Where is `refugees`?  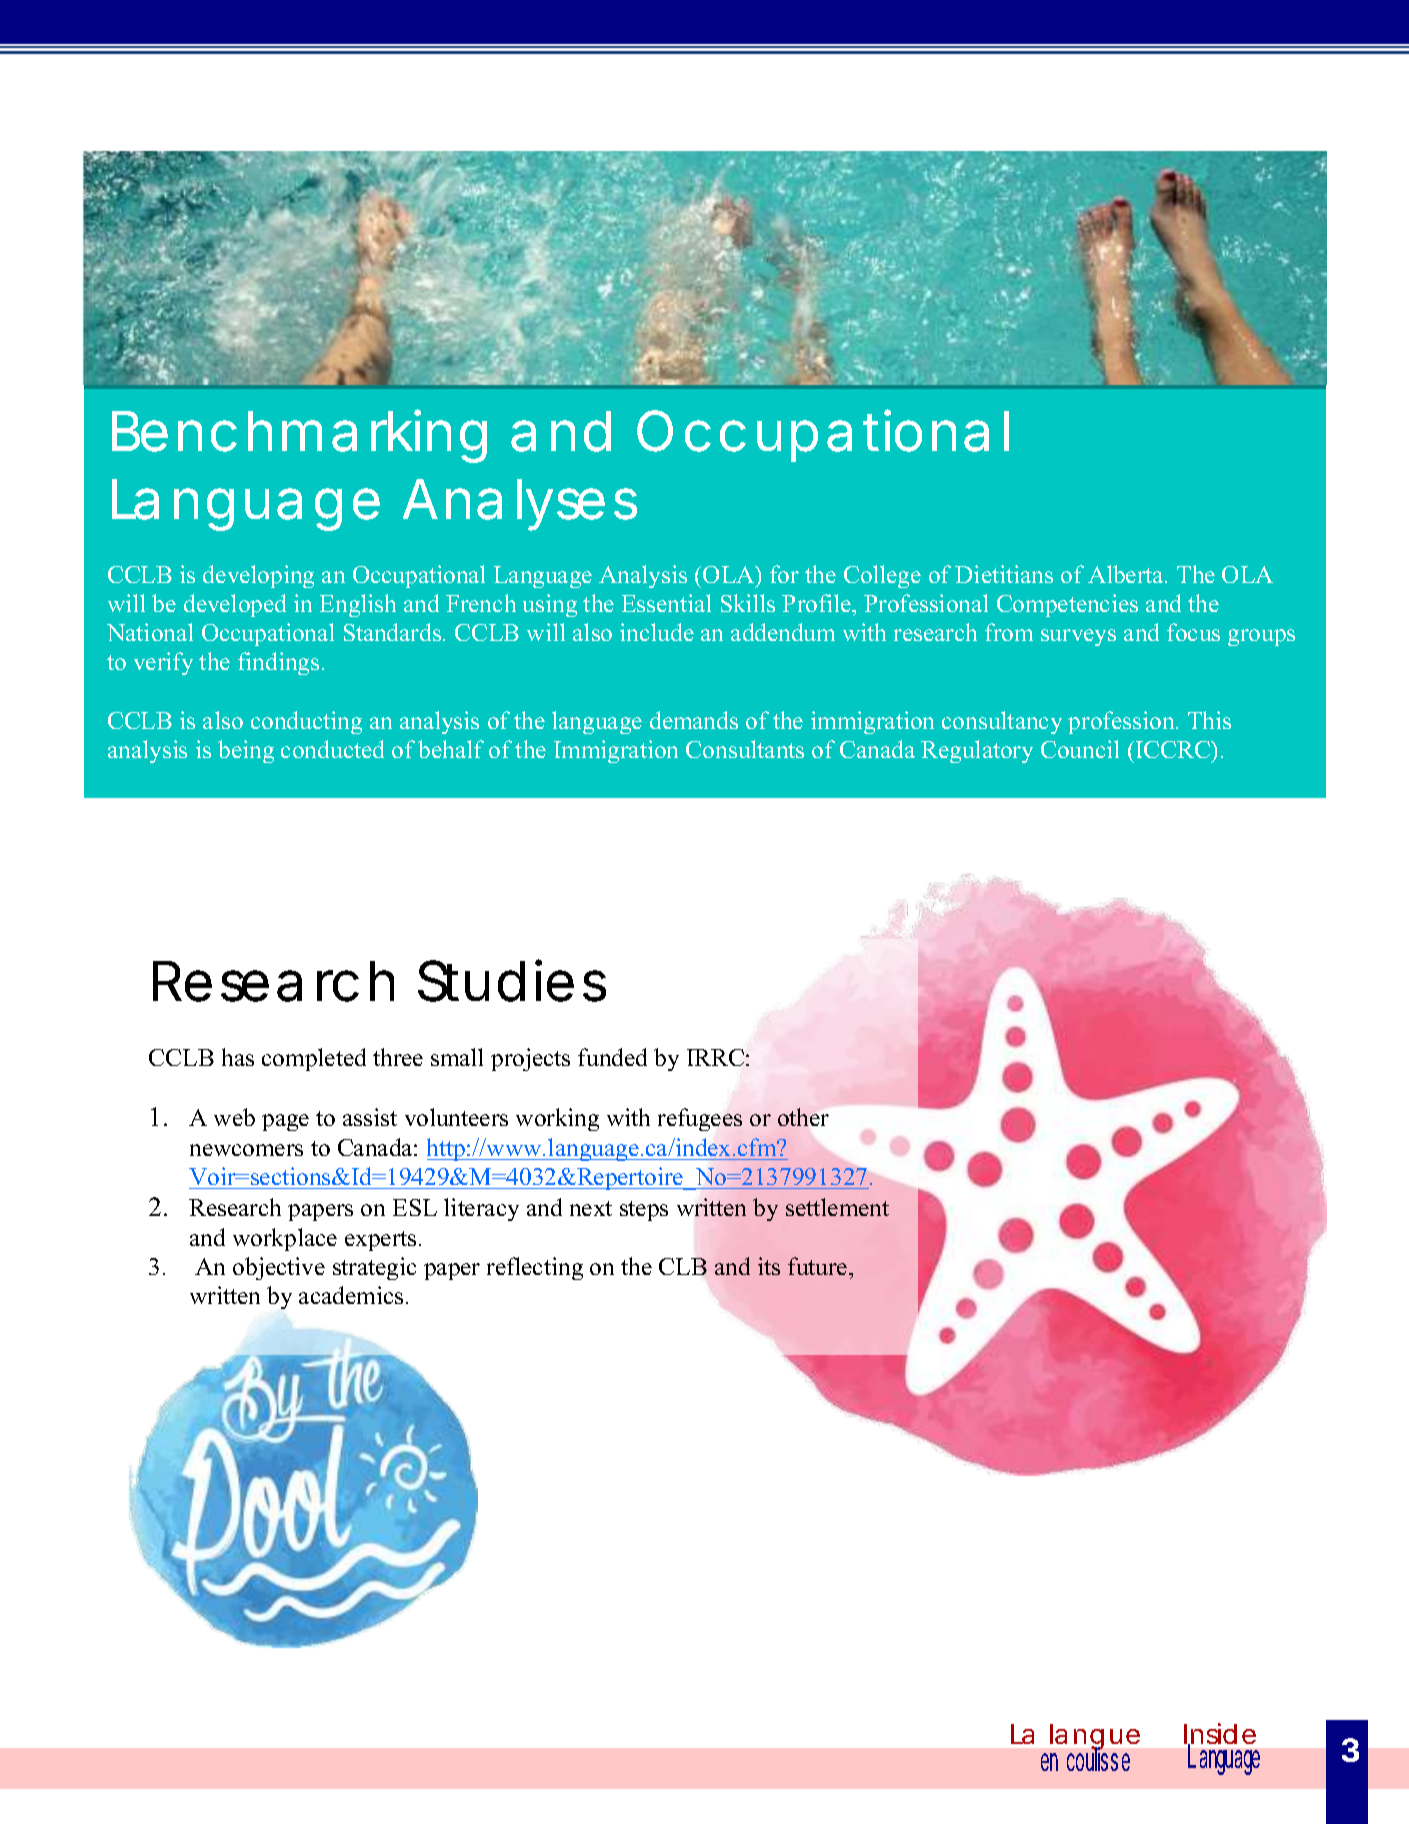
refugees is located at coordinates (700, 1119).
